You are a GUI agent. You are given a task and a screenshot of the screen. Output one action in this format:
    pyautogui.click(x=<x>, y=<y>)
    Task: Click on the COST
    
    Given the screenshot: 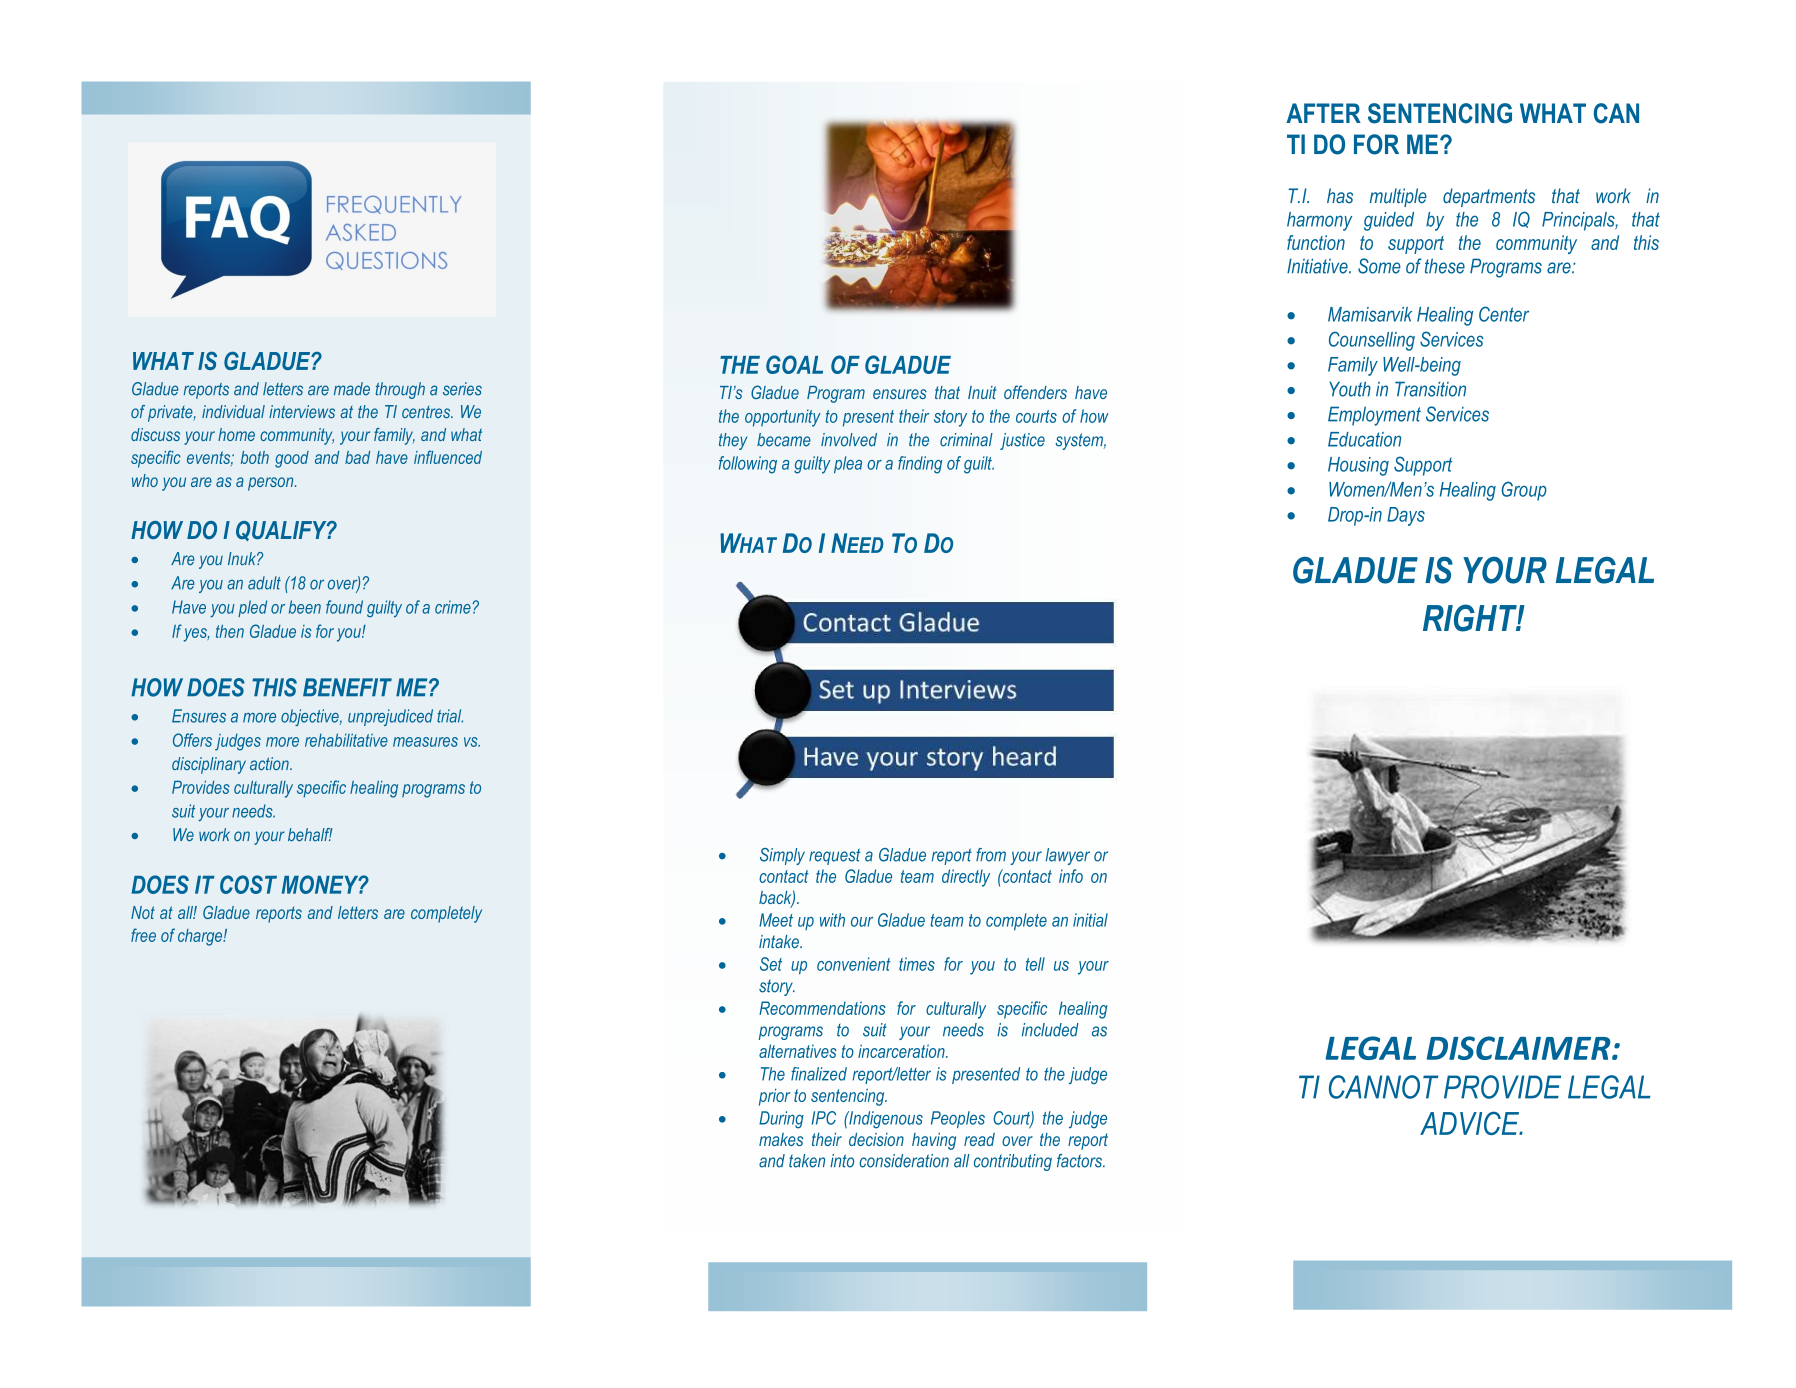 What is the action you would take?
    pyautogui.click(x=248, y=884)
